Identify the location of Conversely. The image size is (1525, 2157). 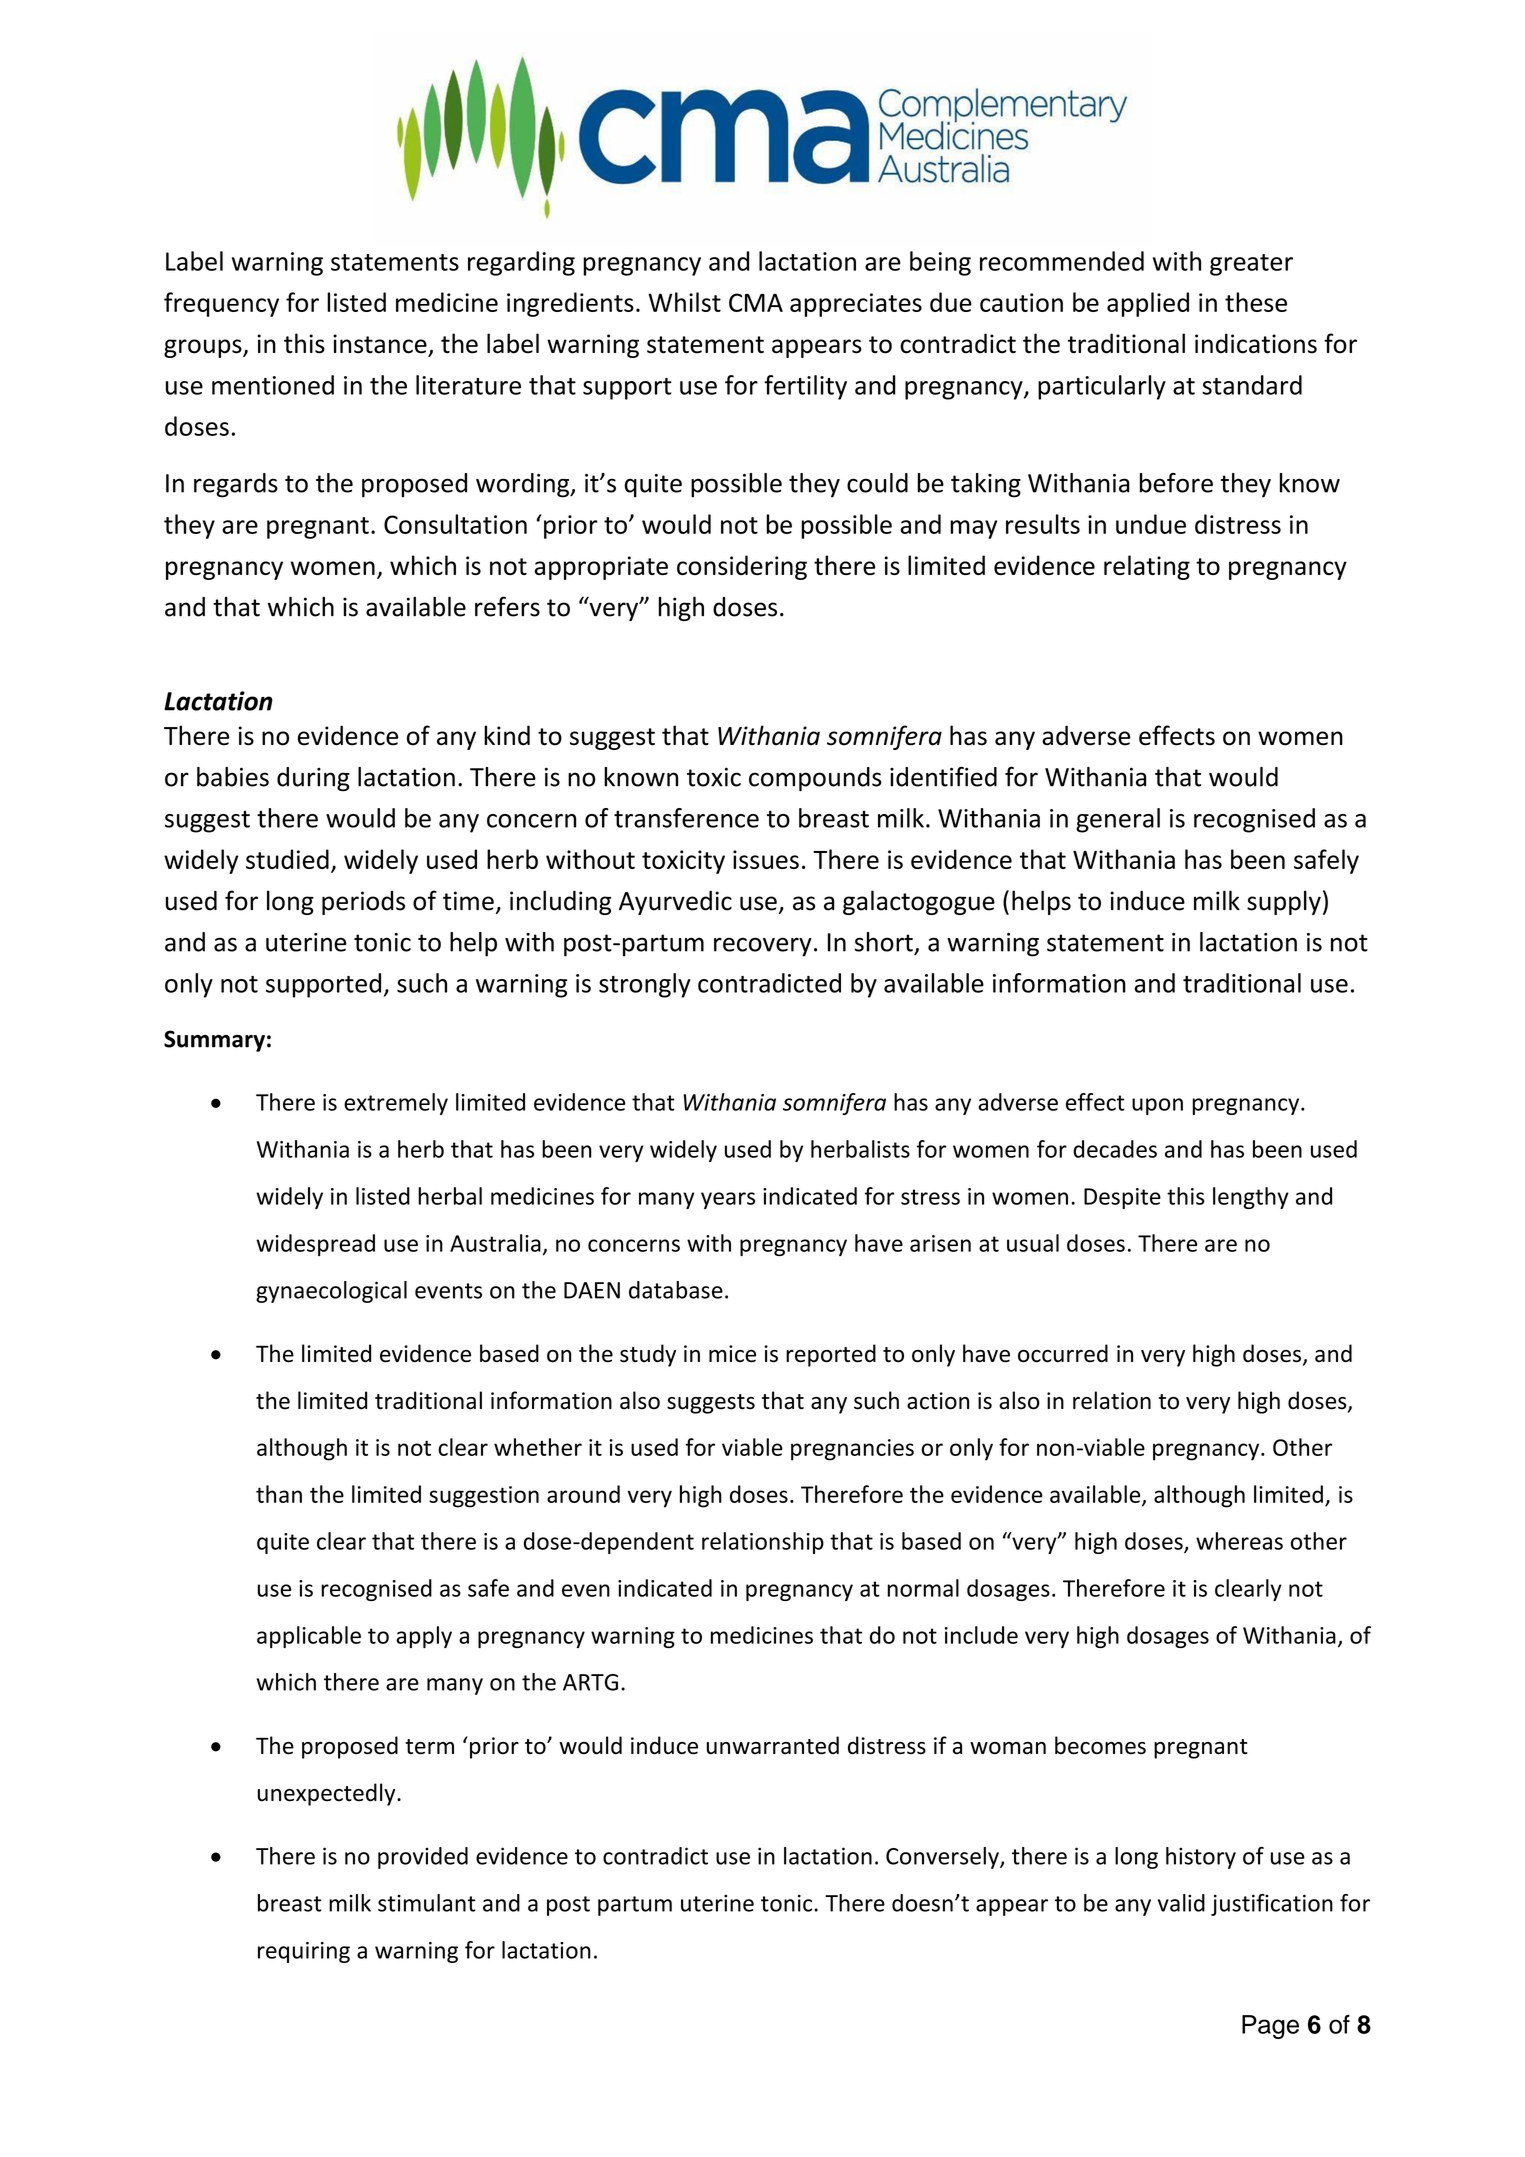
(943, 1858).
